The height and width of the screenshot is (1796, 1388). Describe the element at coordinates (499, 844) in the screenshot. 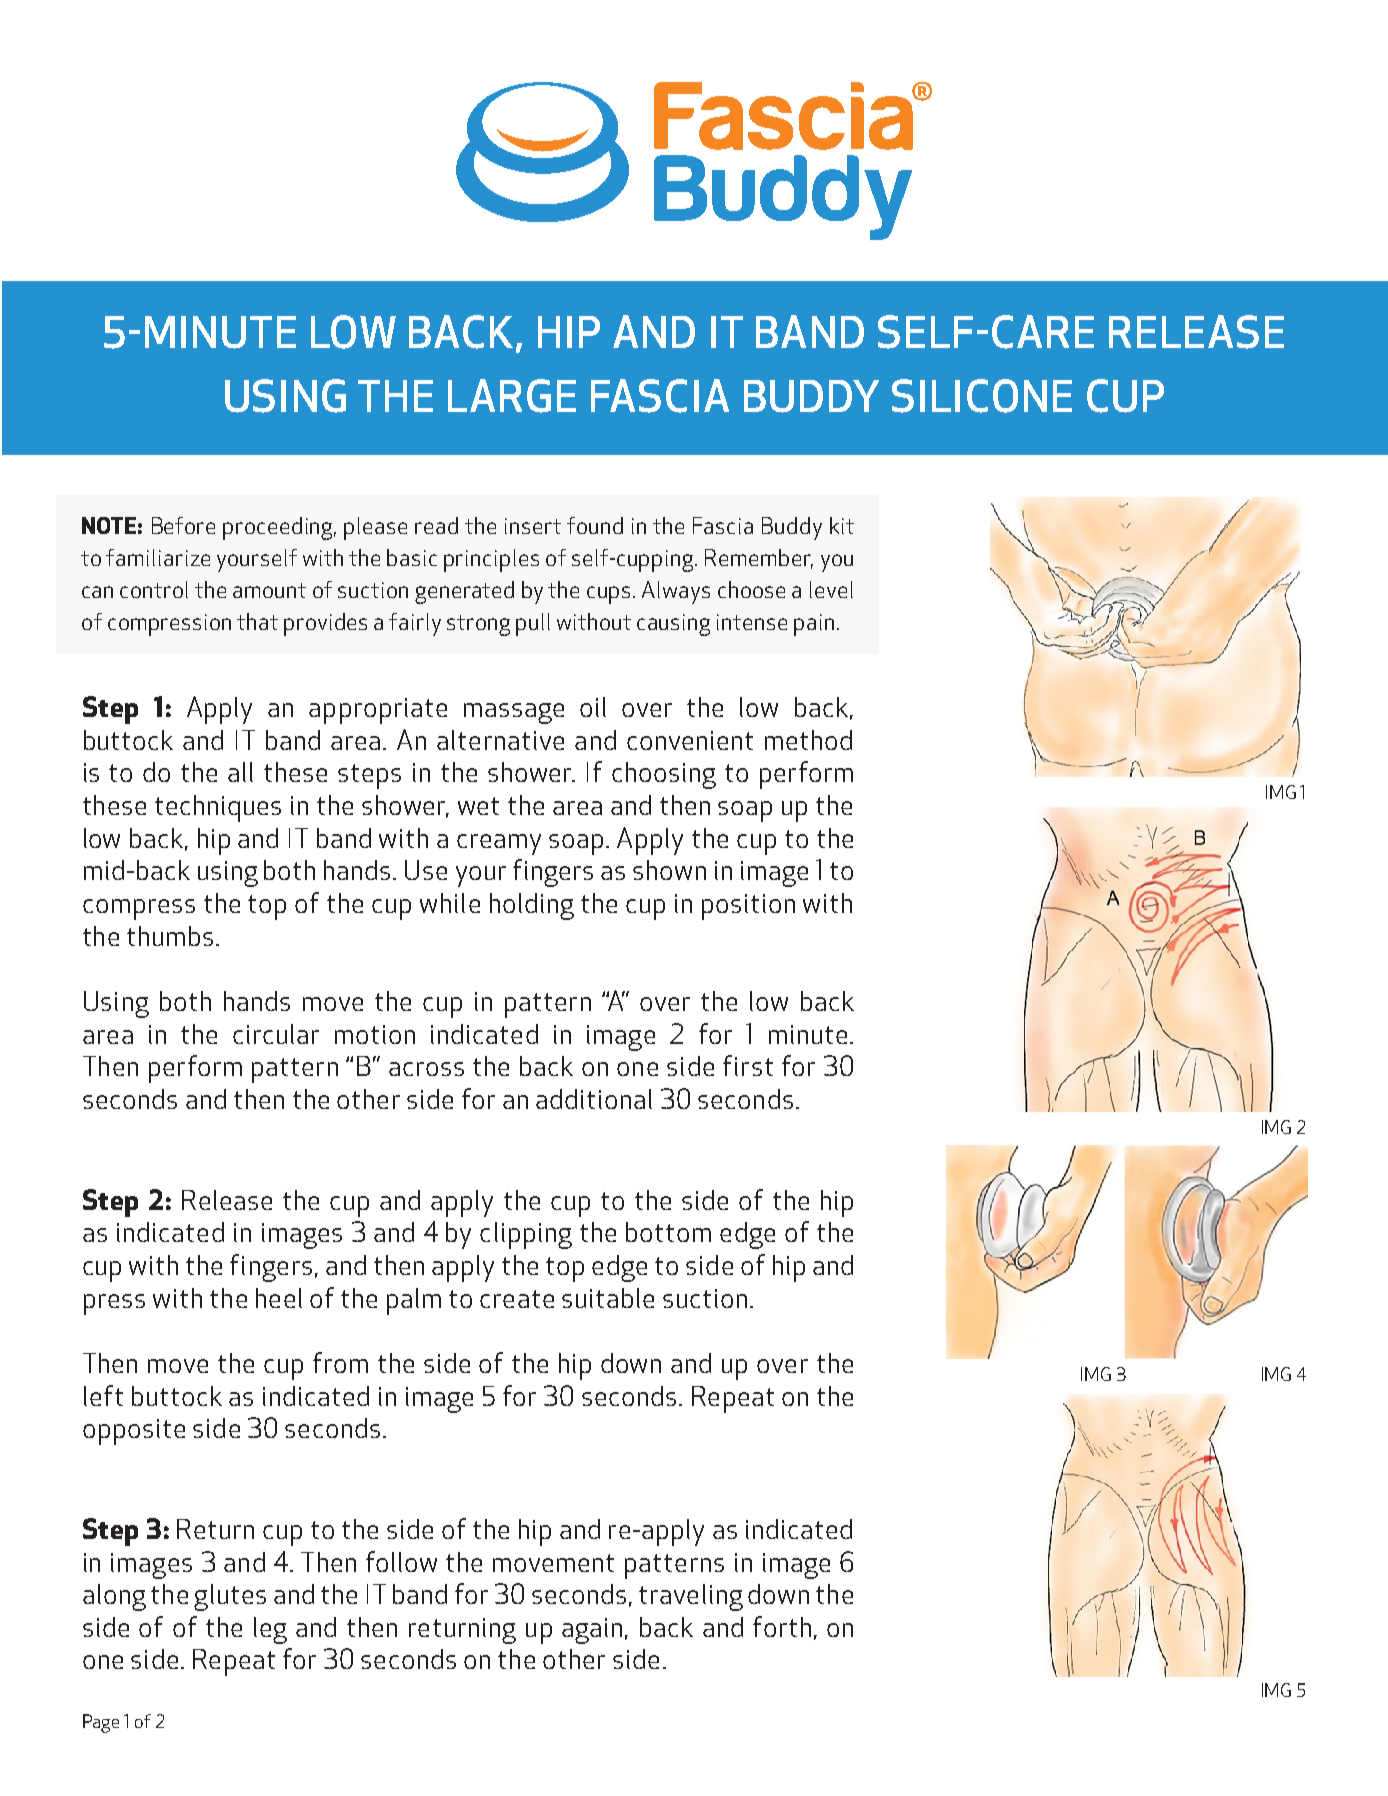

I see `creamy` at that location.
